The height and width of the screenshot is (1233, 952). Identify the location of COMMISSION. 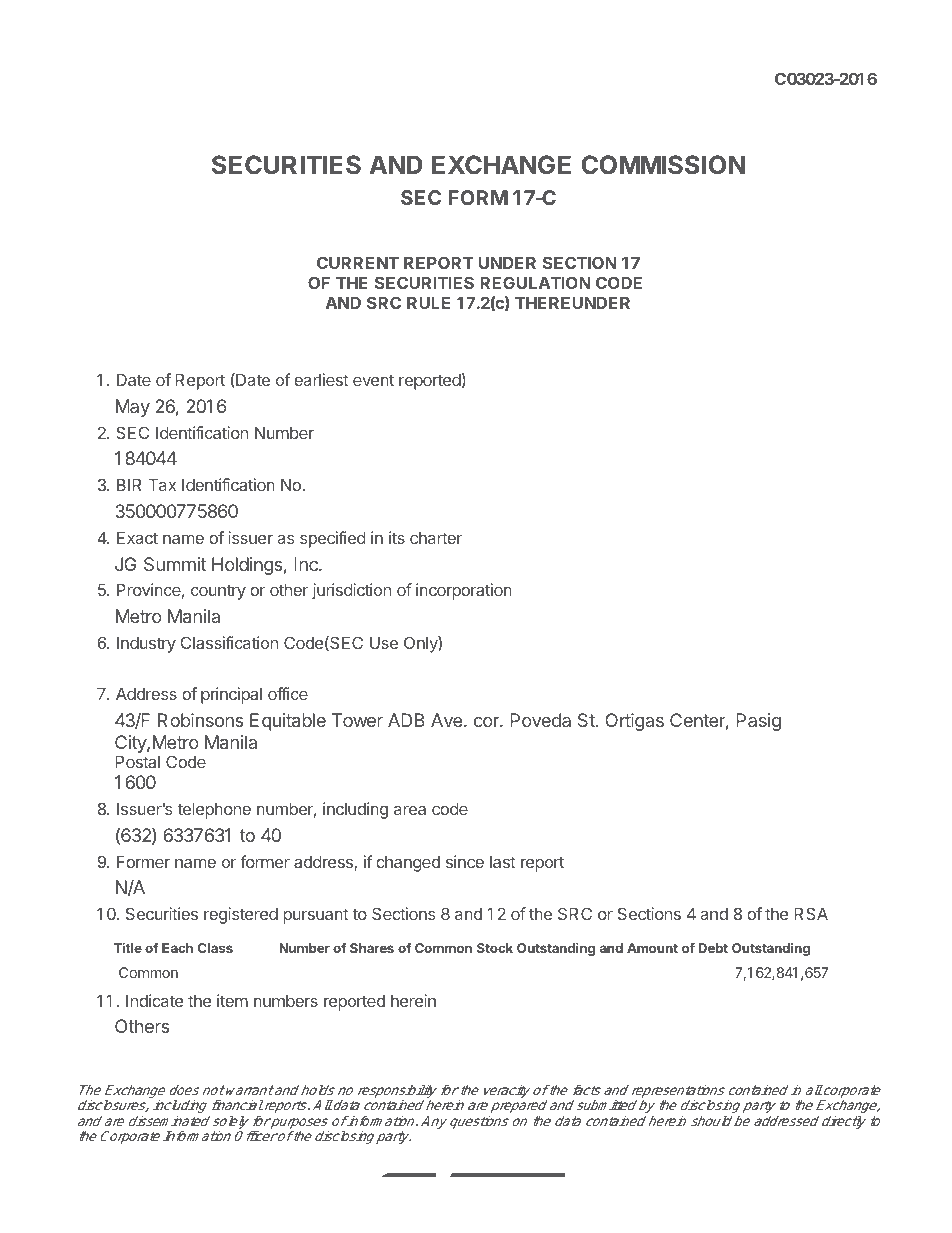
(663, 164).
